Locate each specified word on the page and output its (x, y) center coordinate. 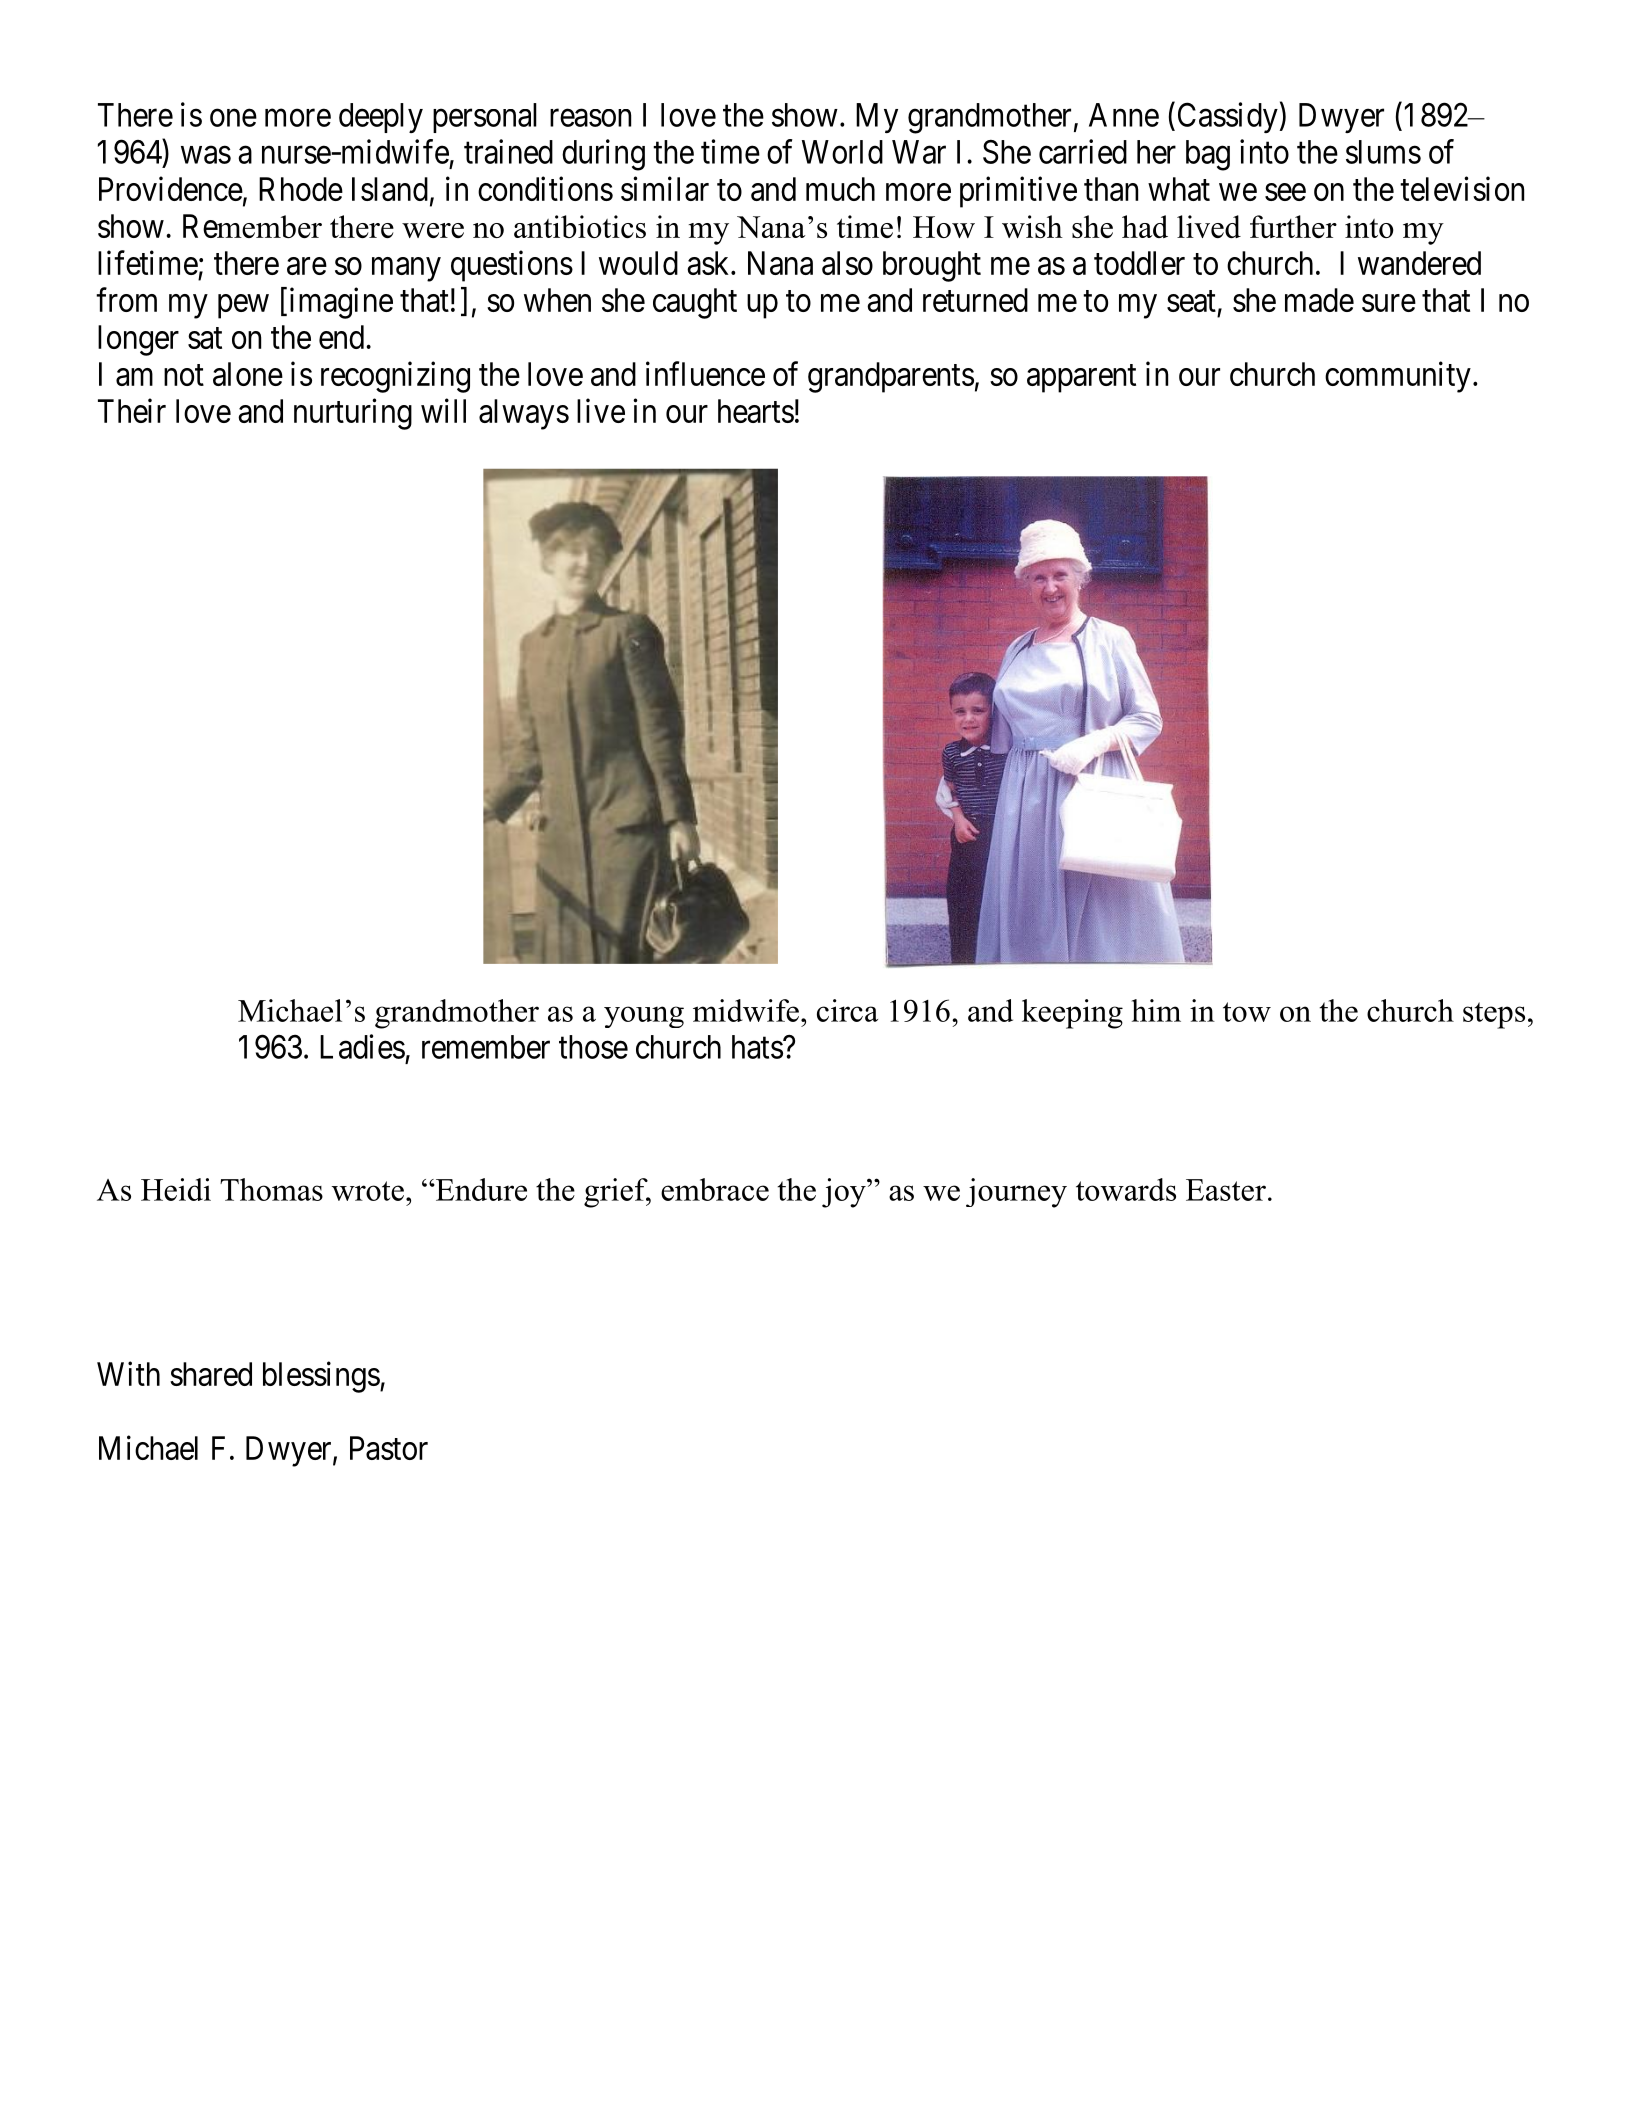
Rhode (301, 189)
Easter (1226, 1190)
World (842, 152)
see (1285, 192)
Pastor (389, 1448)
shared (211, 1374)
